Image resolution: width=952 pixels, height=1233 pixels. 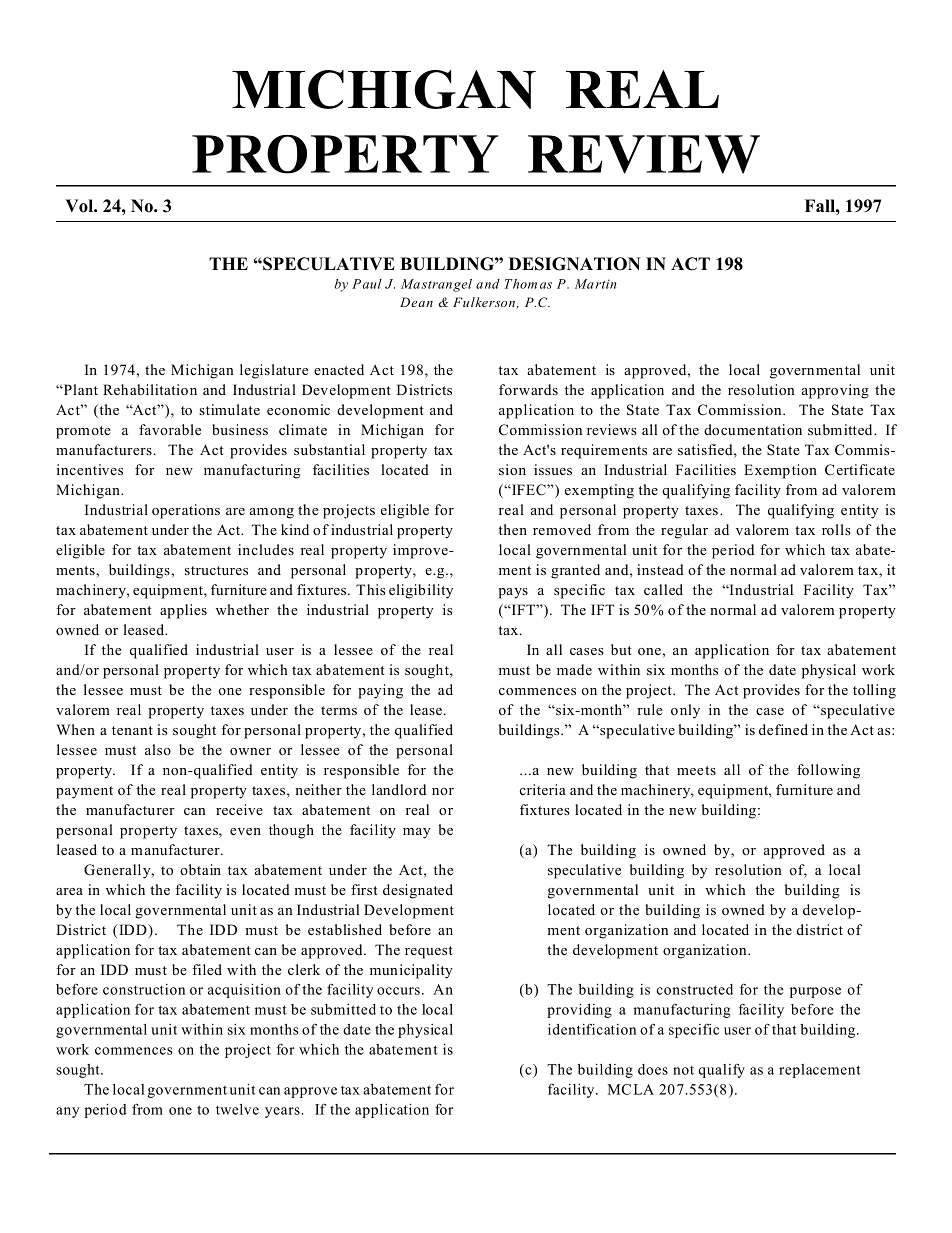 What do you see at coordinates (416, 302) in the screenshot?
I see `Dean` at bounding box center [416, 302].
